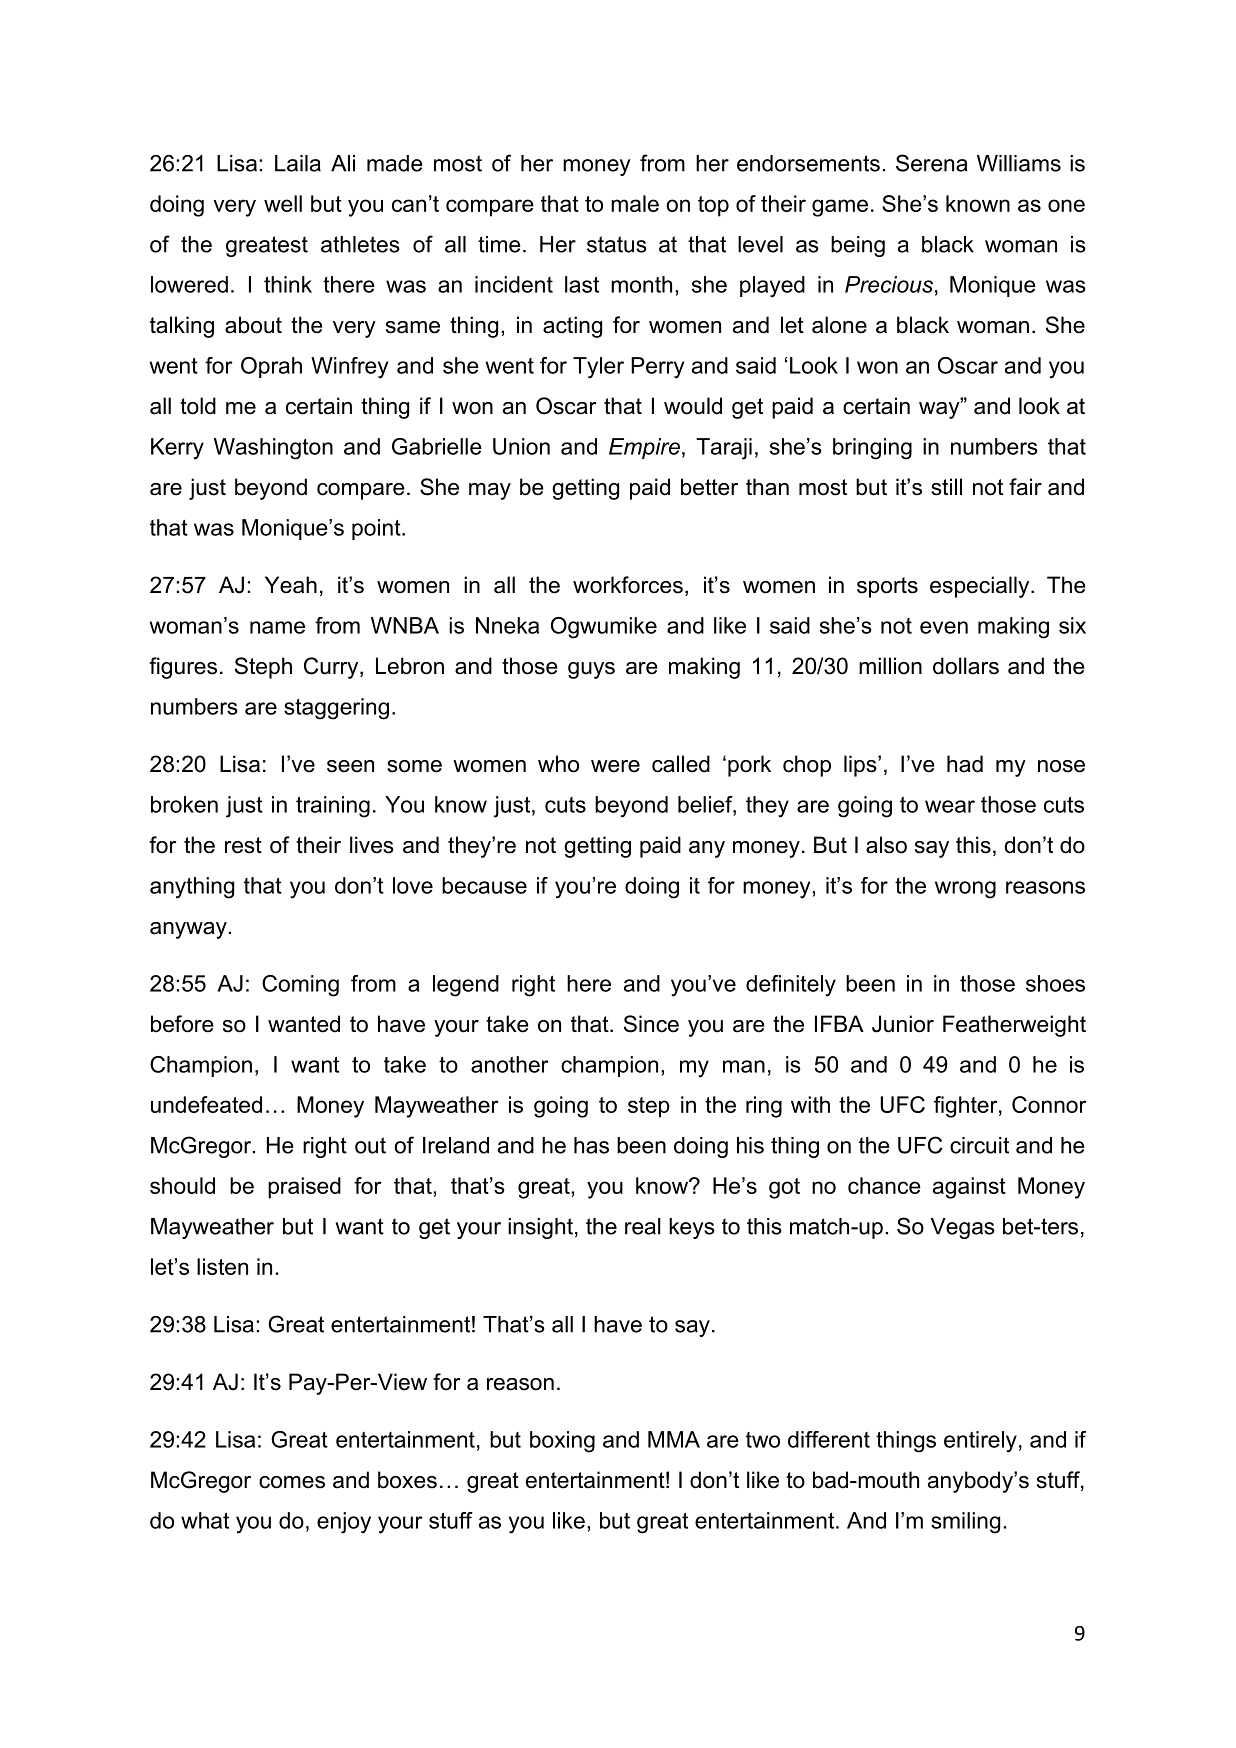  What do you see at coordinates (291, 585) in the screenshot?
I see `Yeah` at bounding box center [291, 585].
